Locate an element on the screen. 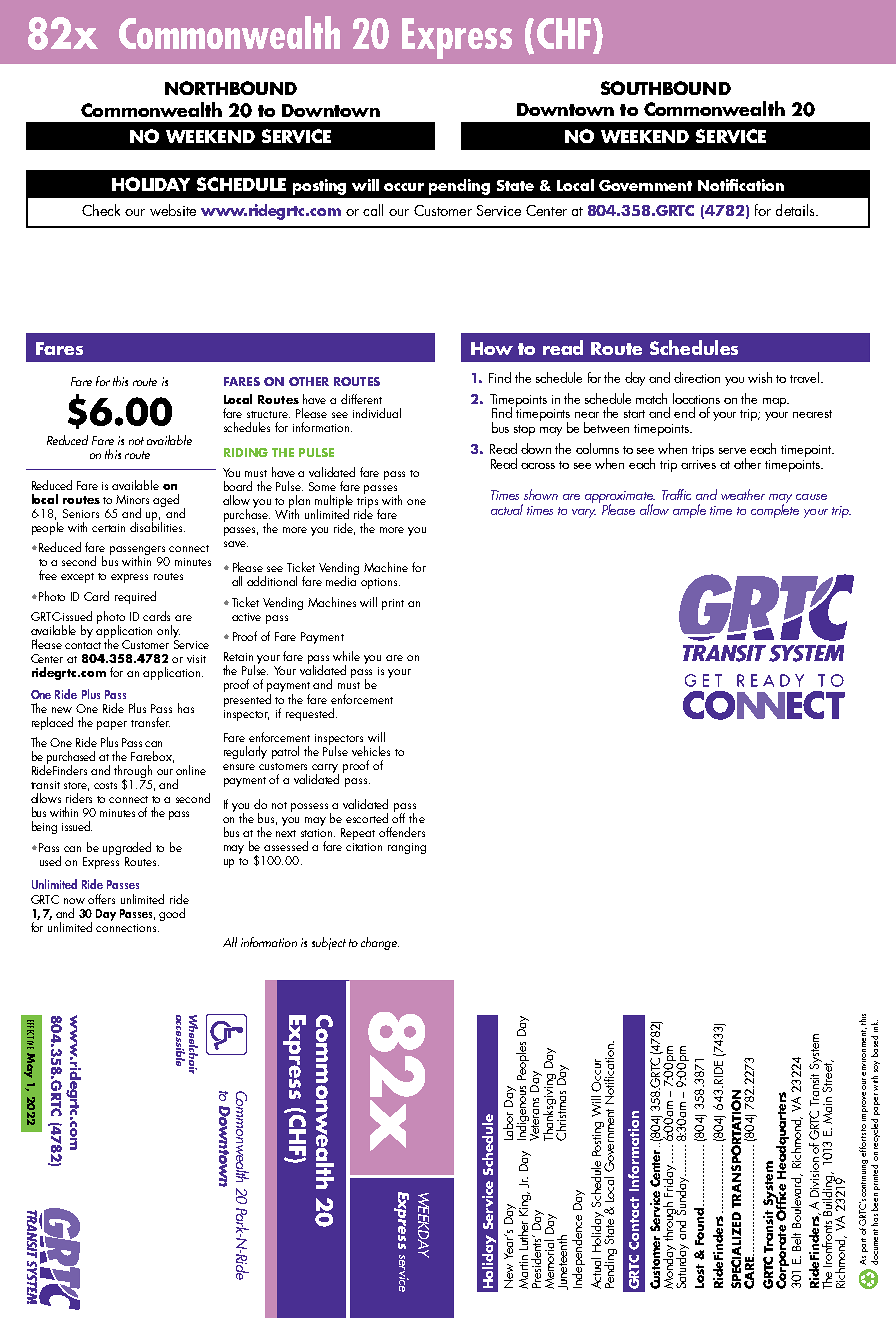 The height and width of the screenshot is (1318, 896). direction is located at coordinates (697, 377).
